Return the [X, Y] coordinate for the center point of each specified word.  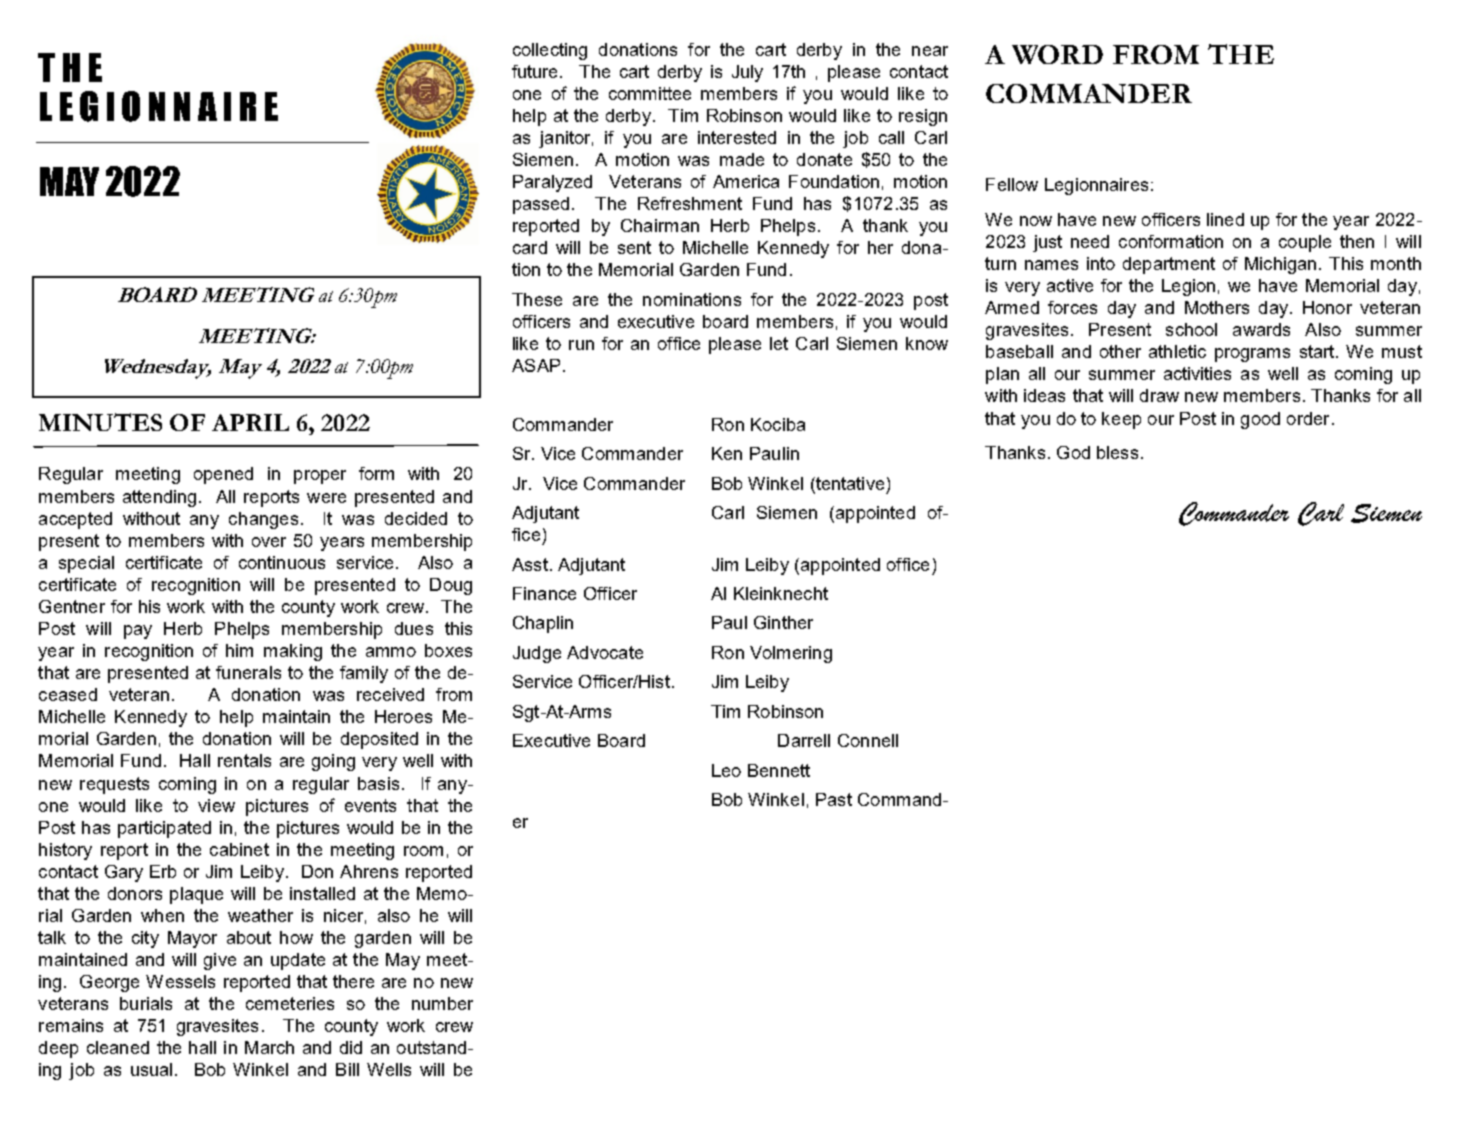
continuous [282, 562]
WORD [1057, 54]
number [442, 1003]
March [269, 1047]
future [536, 71]
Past [834, 799]
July [747, 73]
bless [1117, 452]
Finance [544, 593]
